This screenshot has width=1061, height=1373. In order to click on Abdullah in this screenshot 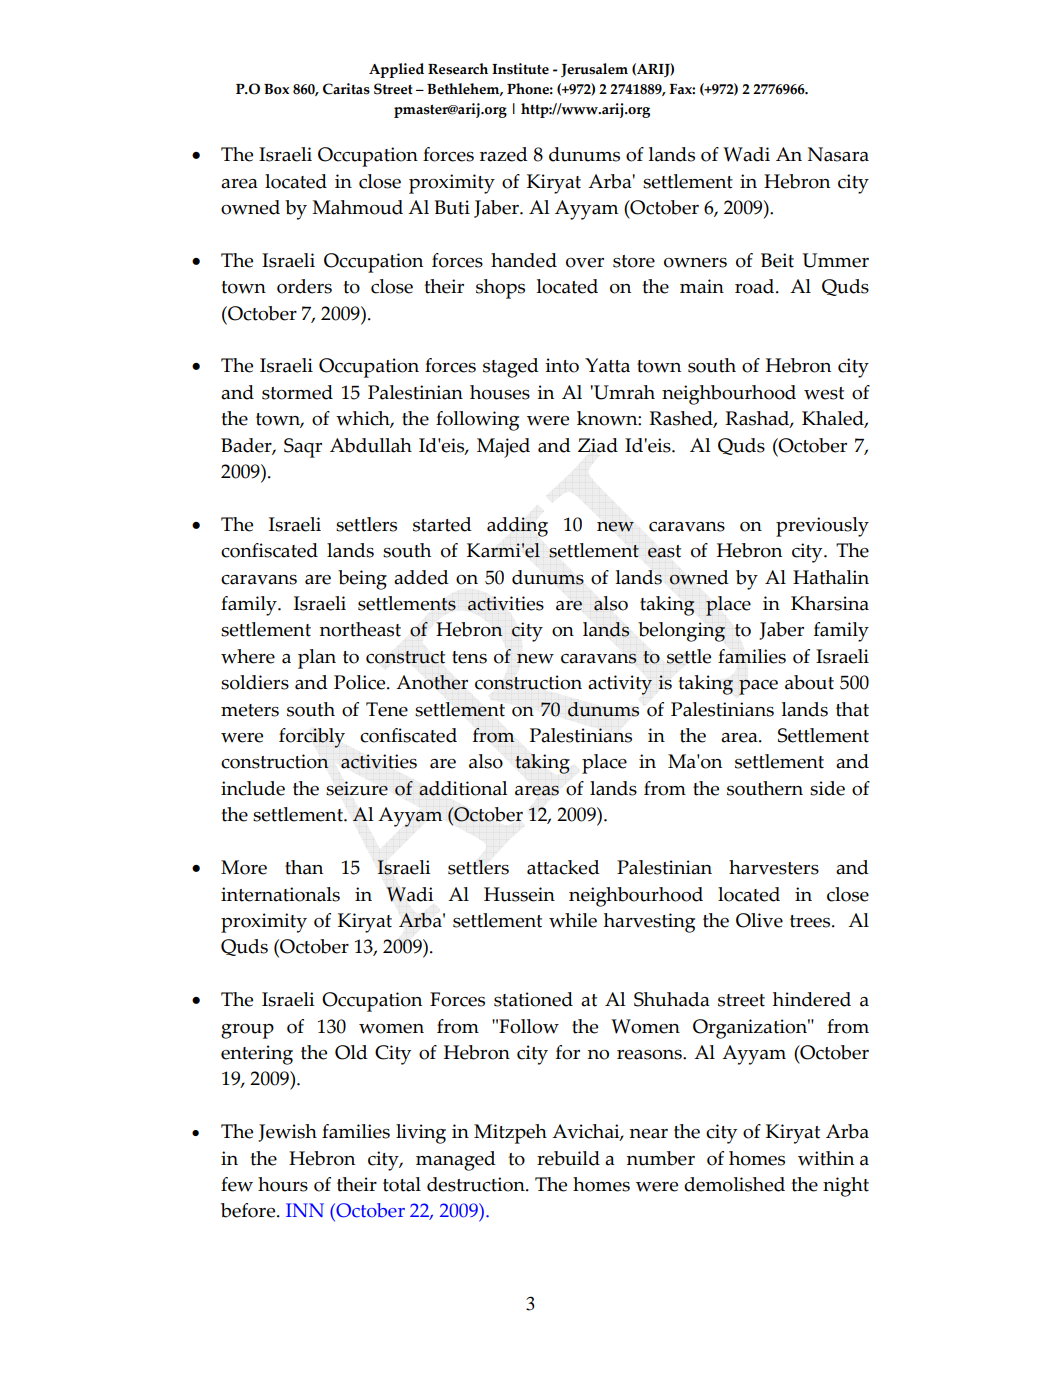, I will do `click(371, 445)`.
